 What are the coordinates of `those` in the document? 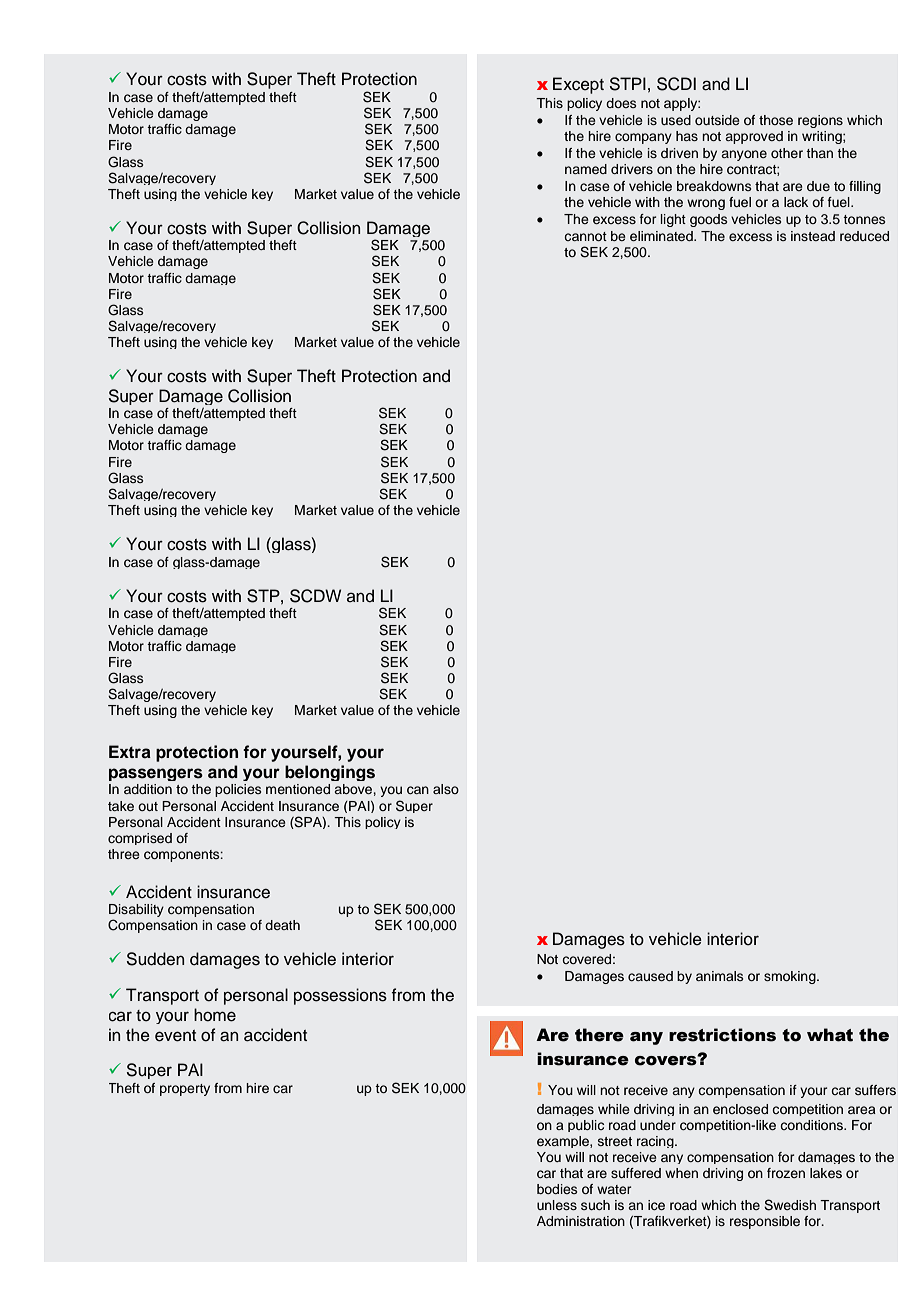 It's located at (776, 120).
